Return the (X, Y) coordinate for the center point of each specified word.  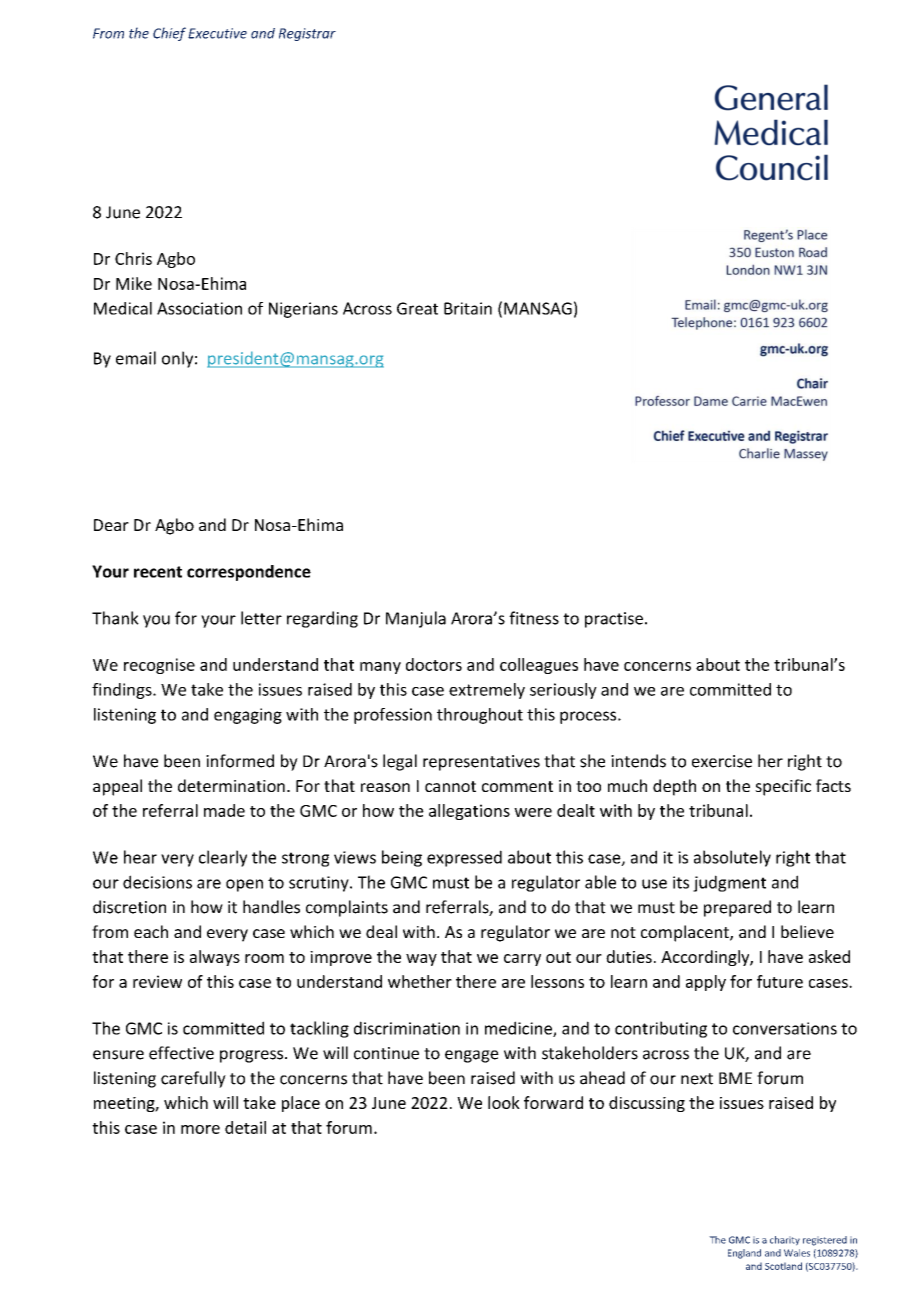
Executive (217, 33)
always (215, 958)
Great (417, 308)
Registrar (307, 34)
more (200, 1129)
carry (522, 960)
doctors (434, 664)
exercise (722, 761)
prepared (737, 908)
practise (614, 620)
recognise (159, 666)
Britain (468, 308)
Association (199, 308)
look (504, 1102)
